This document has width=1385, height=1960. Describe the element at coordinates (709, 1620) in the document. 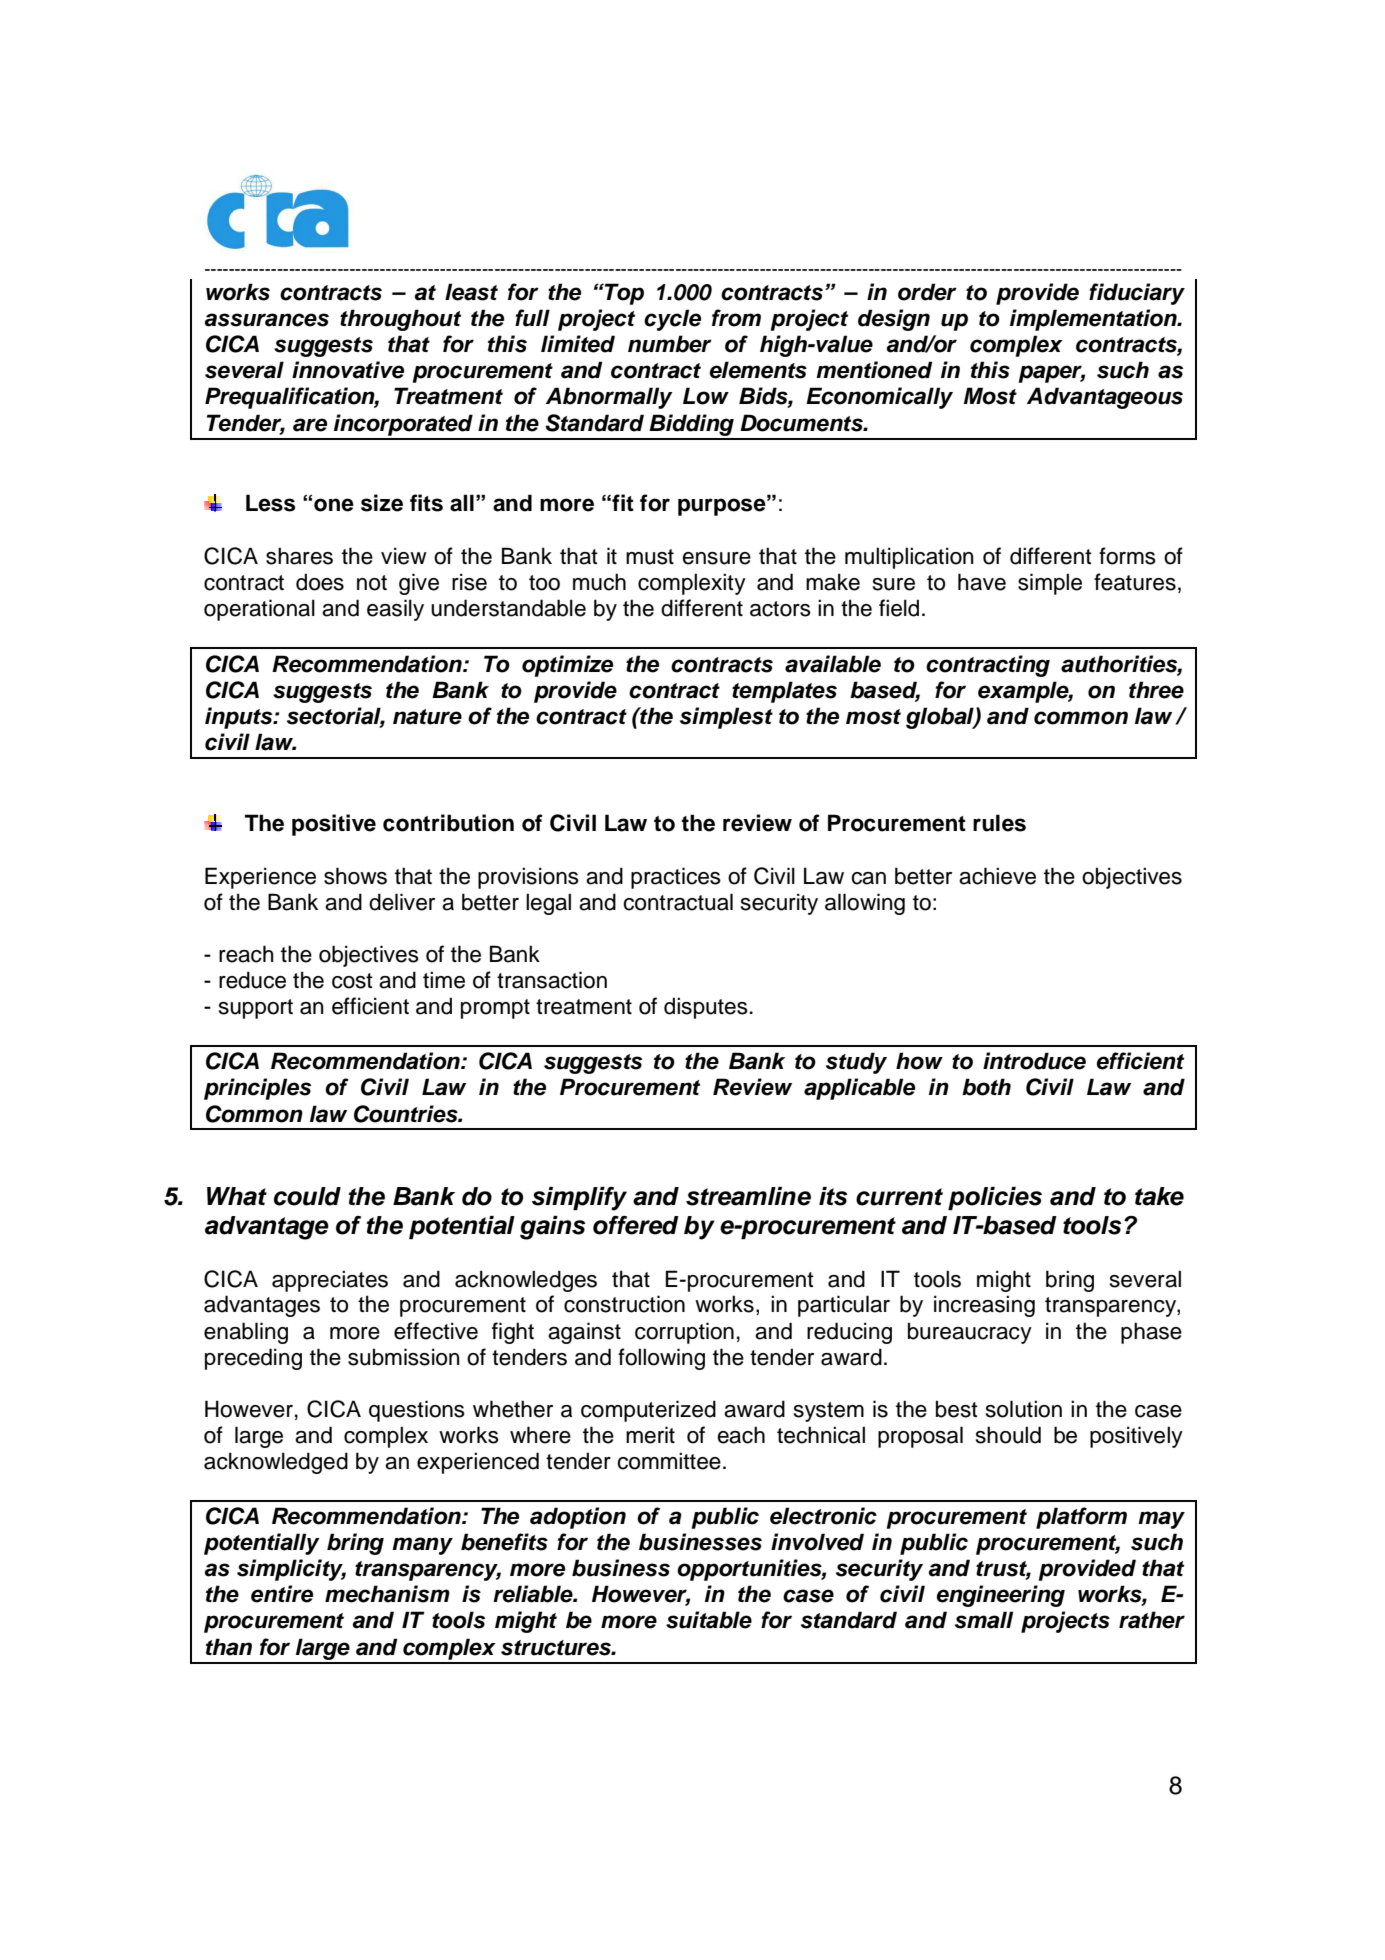

I see `suitable` at that location.
